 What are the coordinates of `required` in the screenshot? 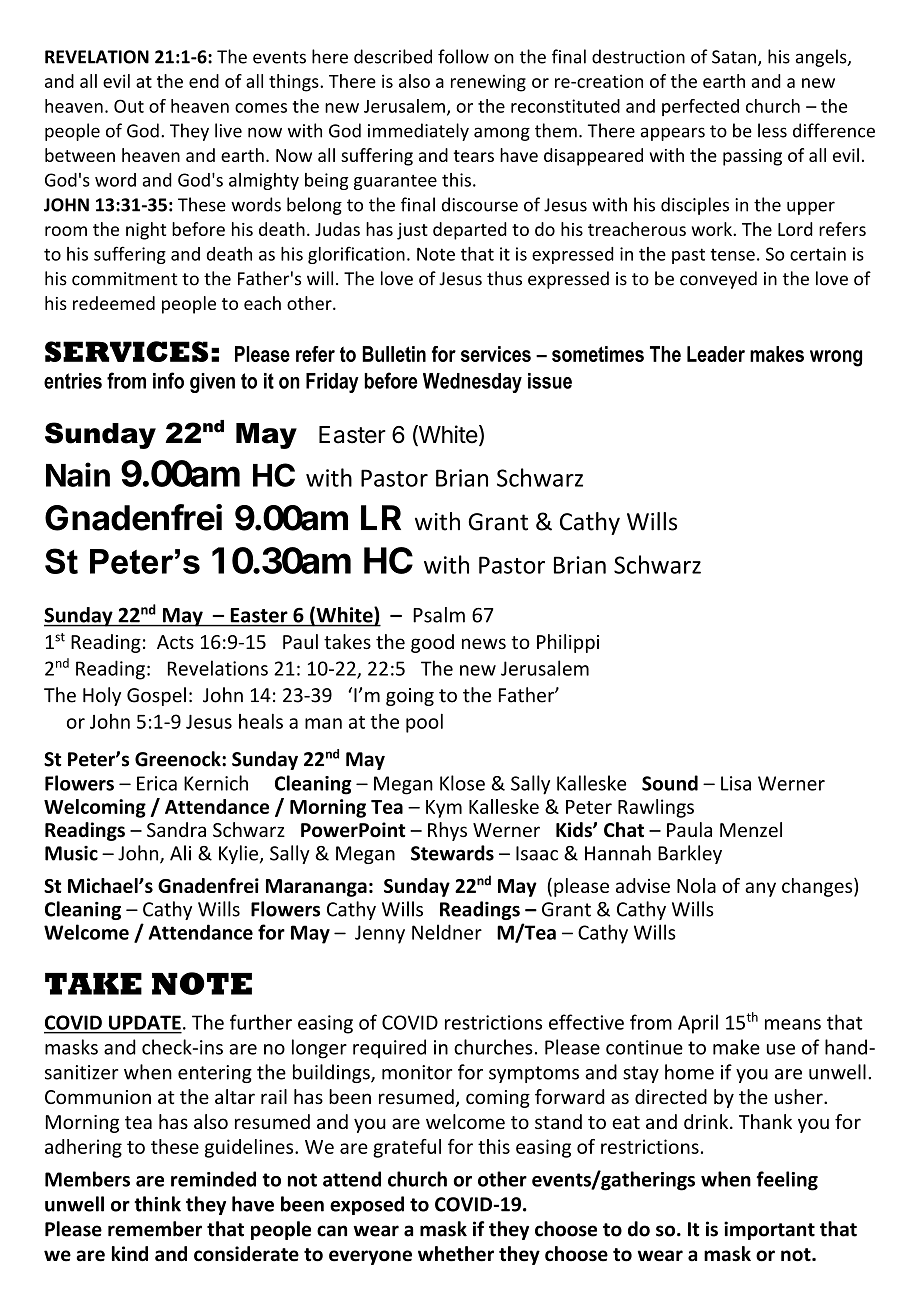 It's located at (389, 1049).
